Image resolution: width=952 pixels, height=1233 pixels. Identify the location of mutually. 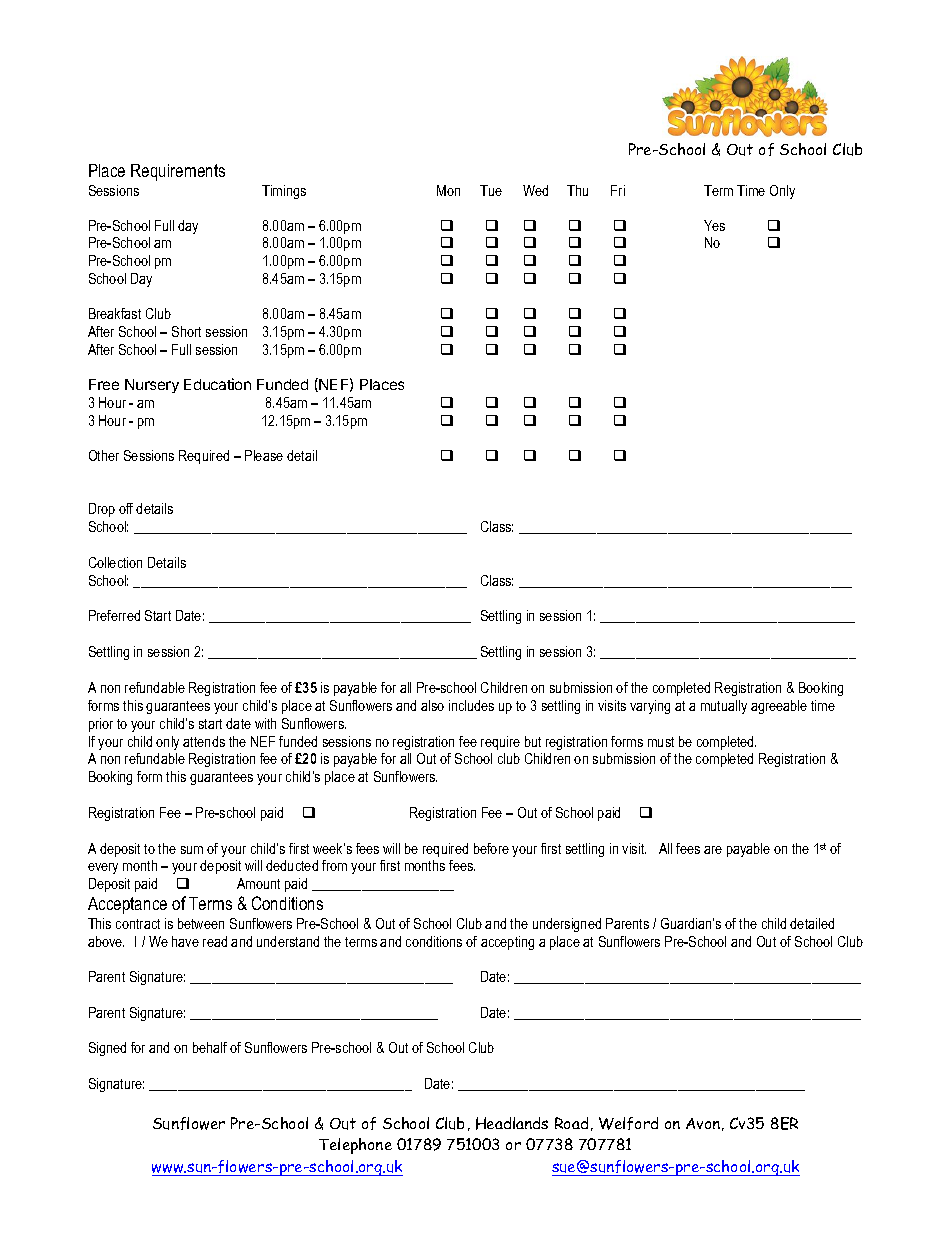
(724, 707).
